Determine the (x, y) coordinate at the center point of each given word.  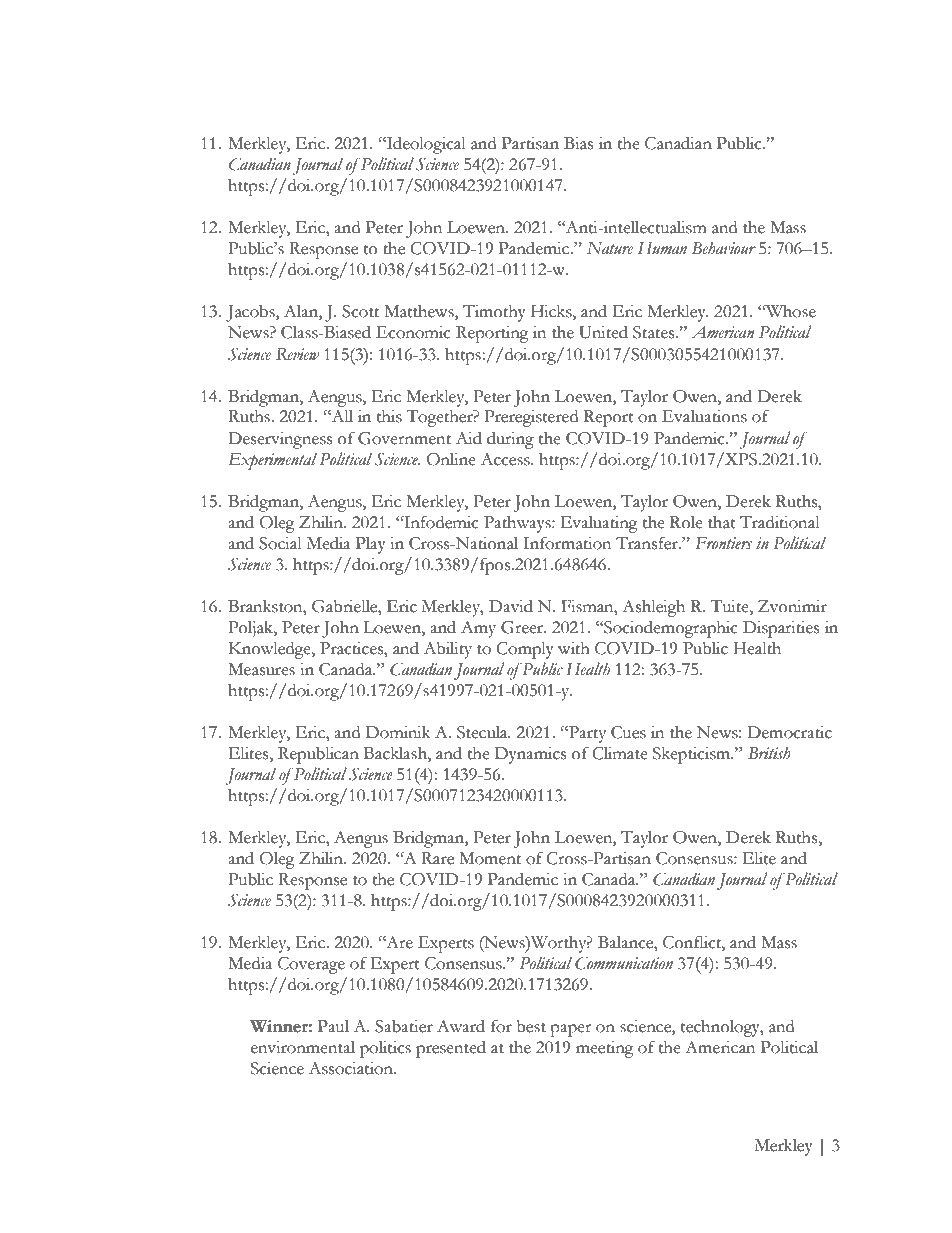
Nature (609, 248)
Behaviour (724, 248)
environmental (303, 1047)
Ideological (425, 145)
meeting (605, 1049)
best (531, 1026)
